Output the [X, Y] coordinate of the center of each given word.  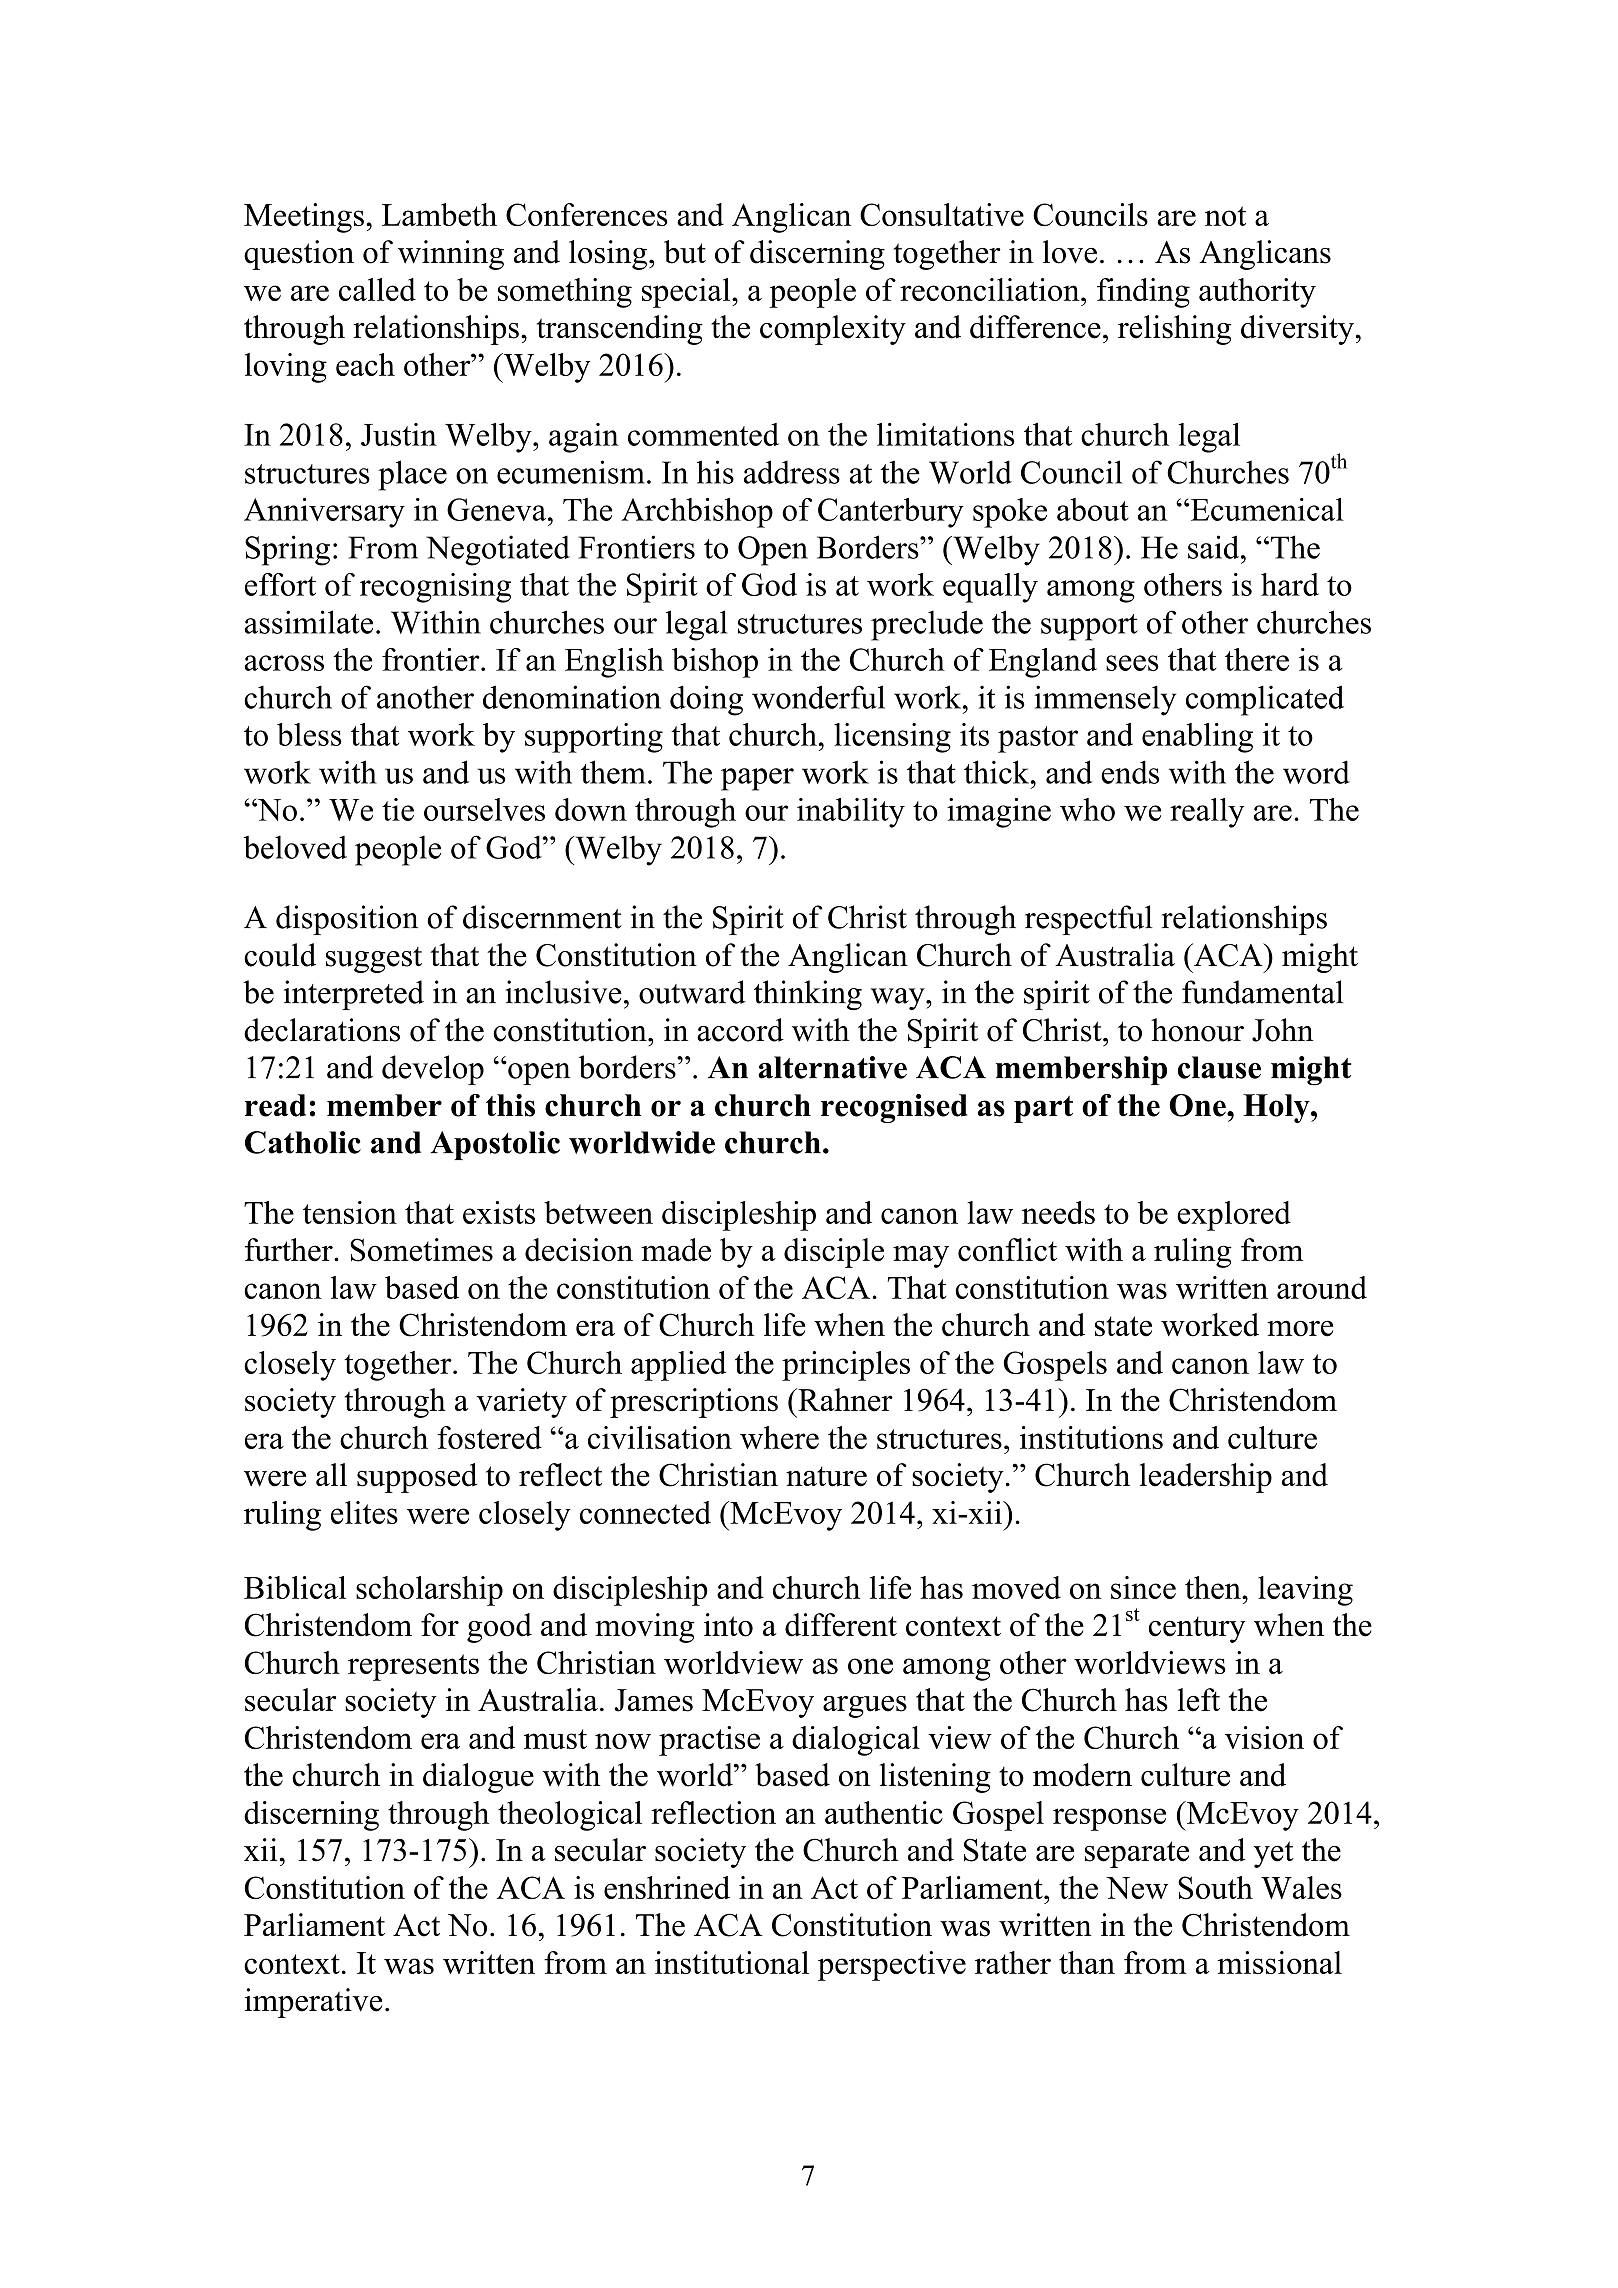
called [377, 289]
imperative [313, 2003]
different [841, 1625]
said [1215, 547]
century [1197, 1629]
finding [1143, 293]
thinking [808, 995]
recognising [435, 588]
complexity [833, 330]
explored [1234, 1216]
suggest [374, 960]
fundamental [1263, 992]
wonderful [818, 697]
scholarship [429, 1591]
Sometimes [421, 1250]
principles [846, 1366]
